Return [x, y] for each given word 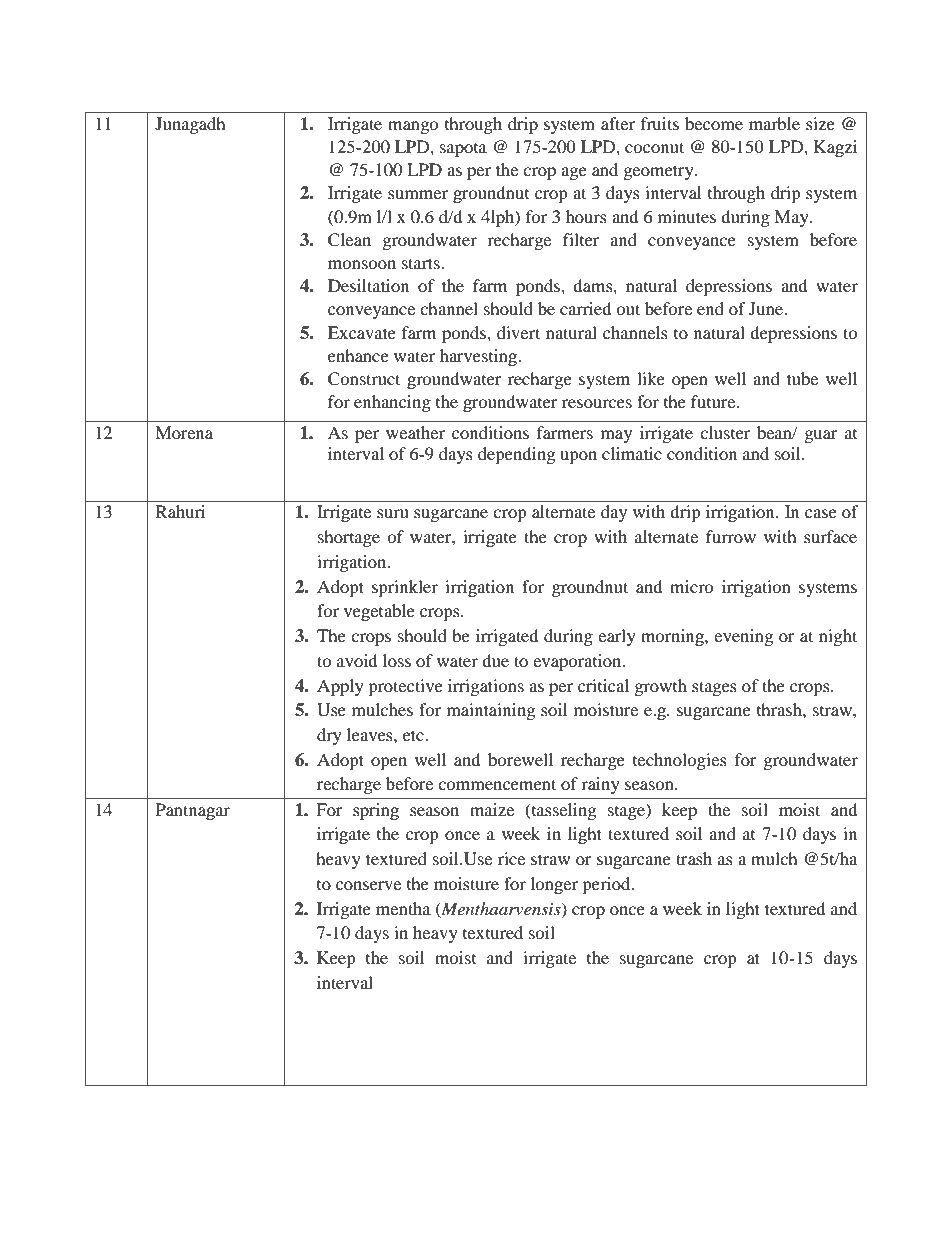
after [618, 123]
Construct [364, 379]
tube [802, 378]
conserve [368, 885]
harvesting [479, 357]
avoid [357, 660]
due [495, 660]
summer [418, 194]
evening [743, 637]
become [714, 123]
